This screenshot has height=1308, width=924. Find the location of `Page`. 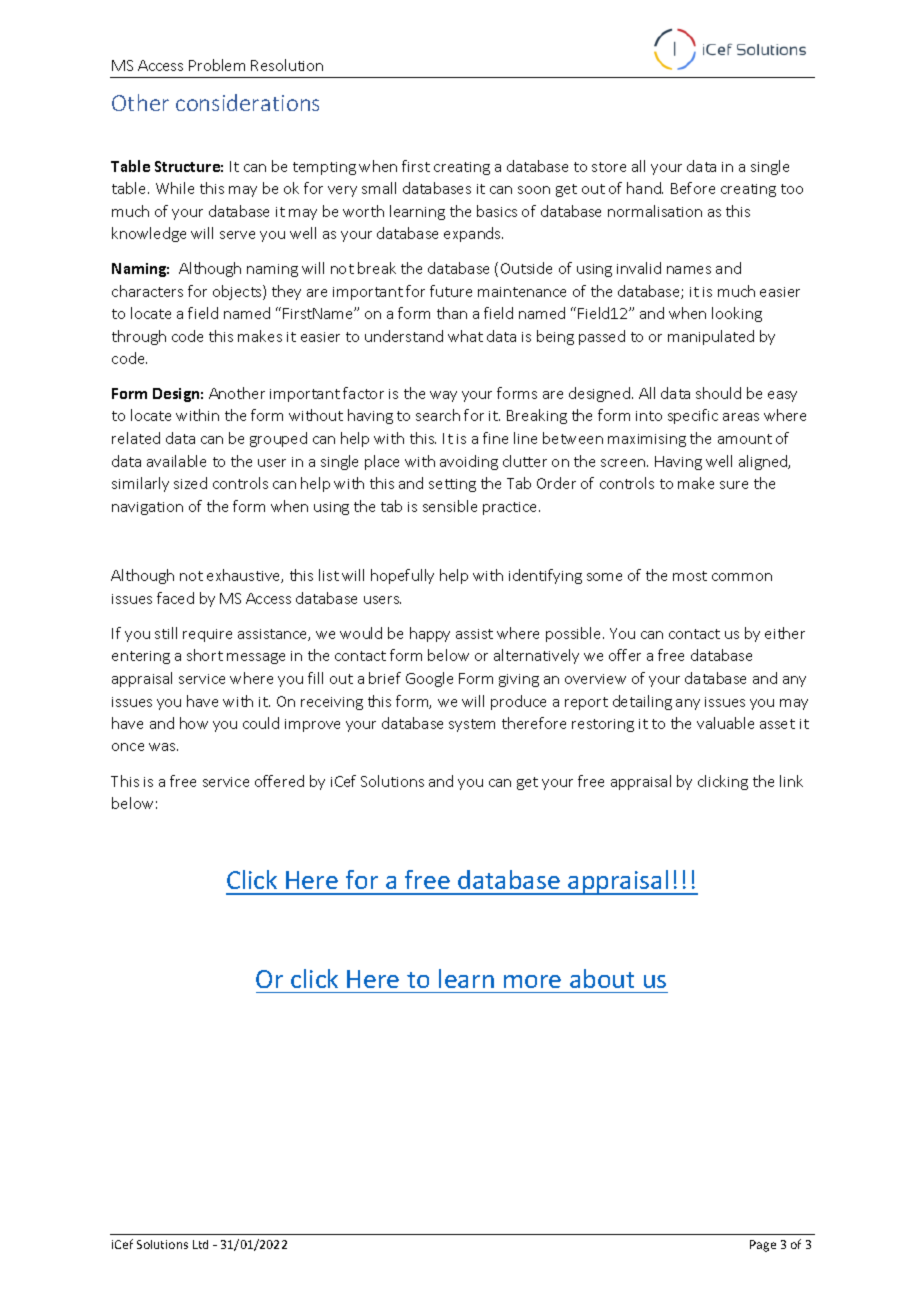

Page is located at coordinates (763, 1246).
